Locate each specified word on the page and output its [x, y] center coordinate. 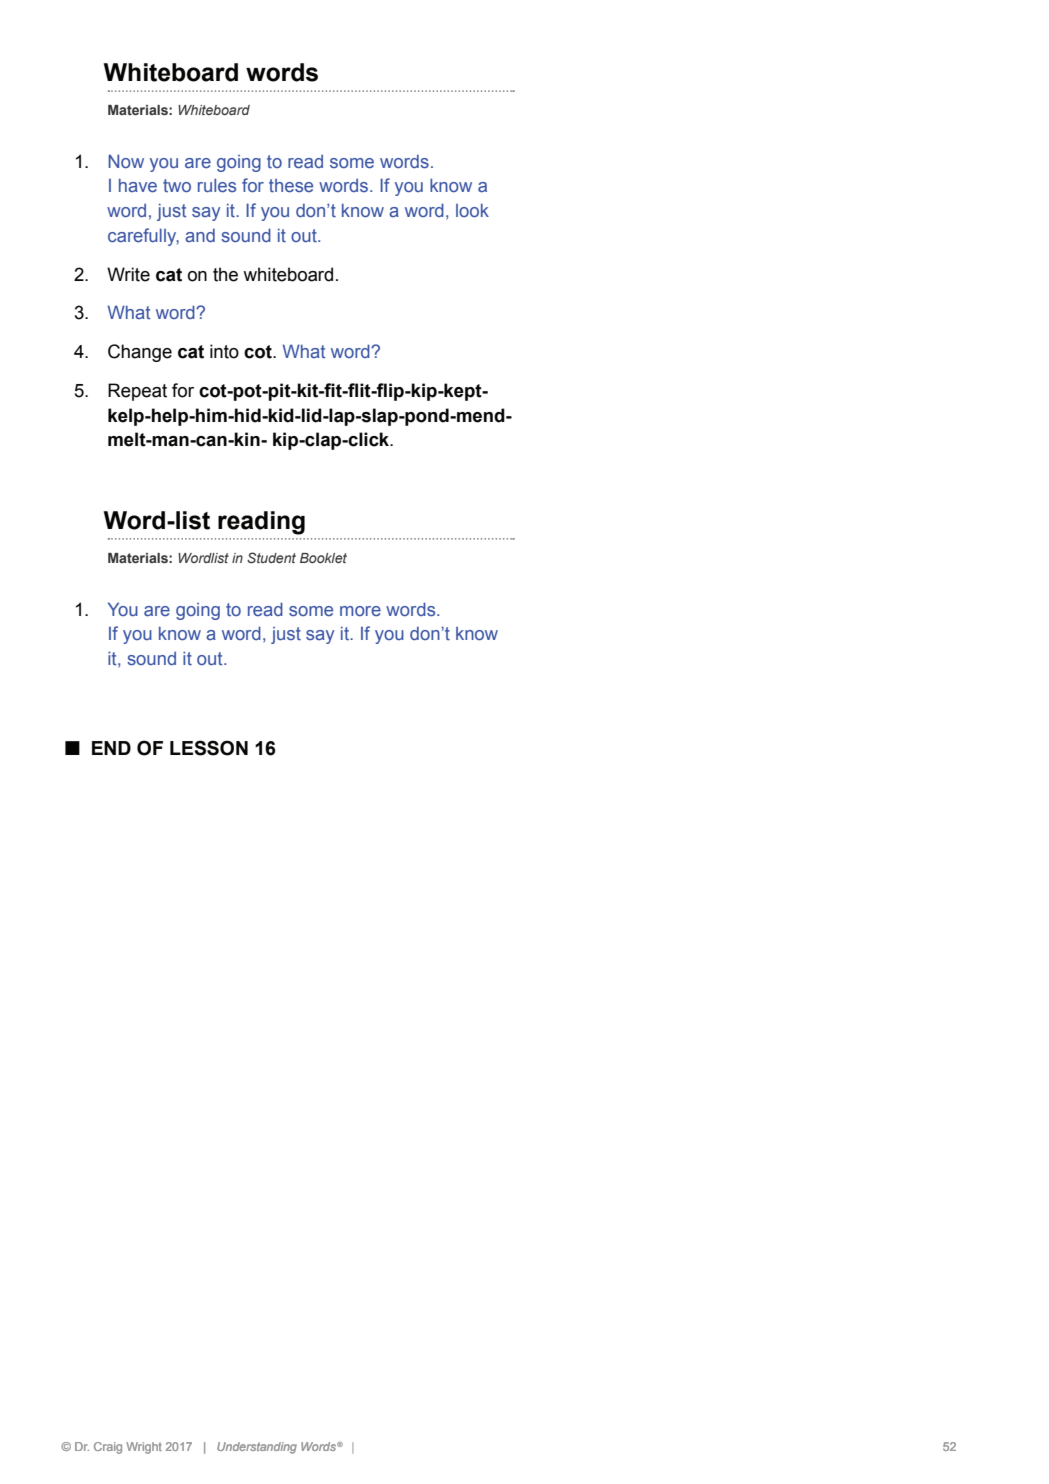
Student [271, 557]
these [291, 185]
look [472, 210]
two [177, 185]
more [360, 611]
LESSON [209, 748]
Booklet [323, 558]
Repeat [137, 392]
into [224, 351]
